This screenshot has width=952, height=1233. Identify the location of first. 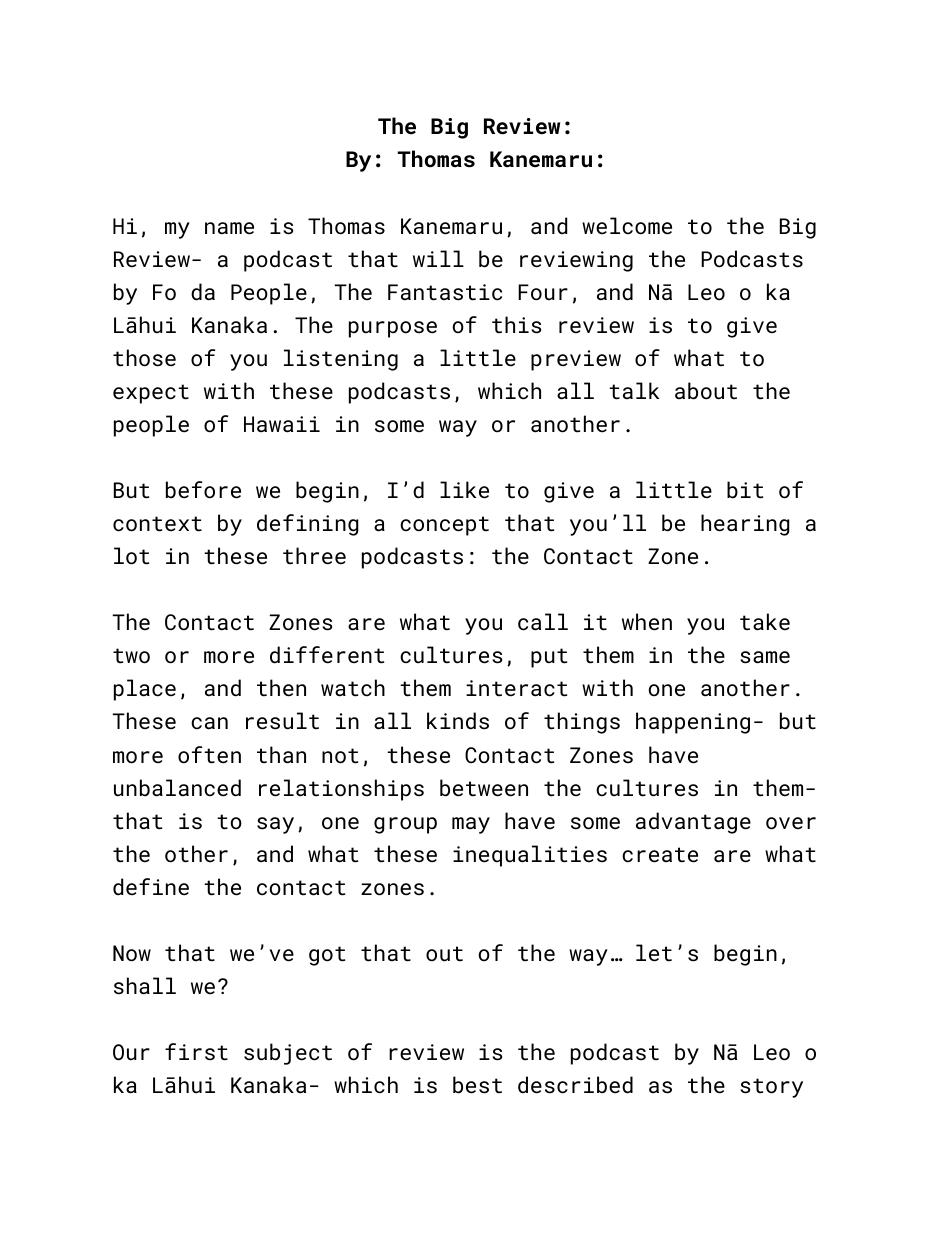
(196, 1052).
